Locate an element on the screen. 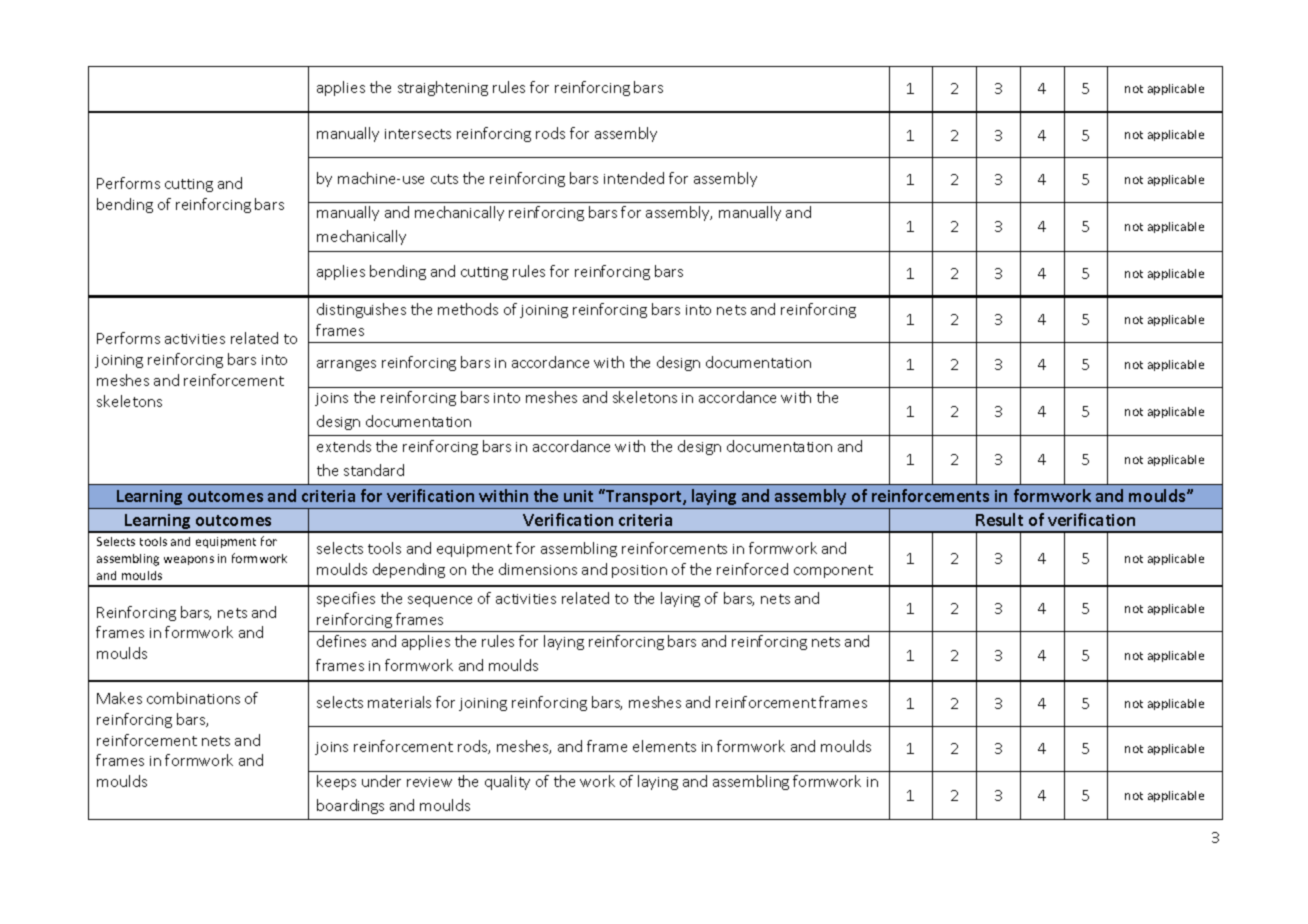 The image size is (1308, 924). extends is located at coordinates (344, 446).
